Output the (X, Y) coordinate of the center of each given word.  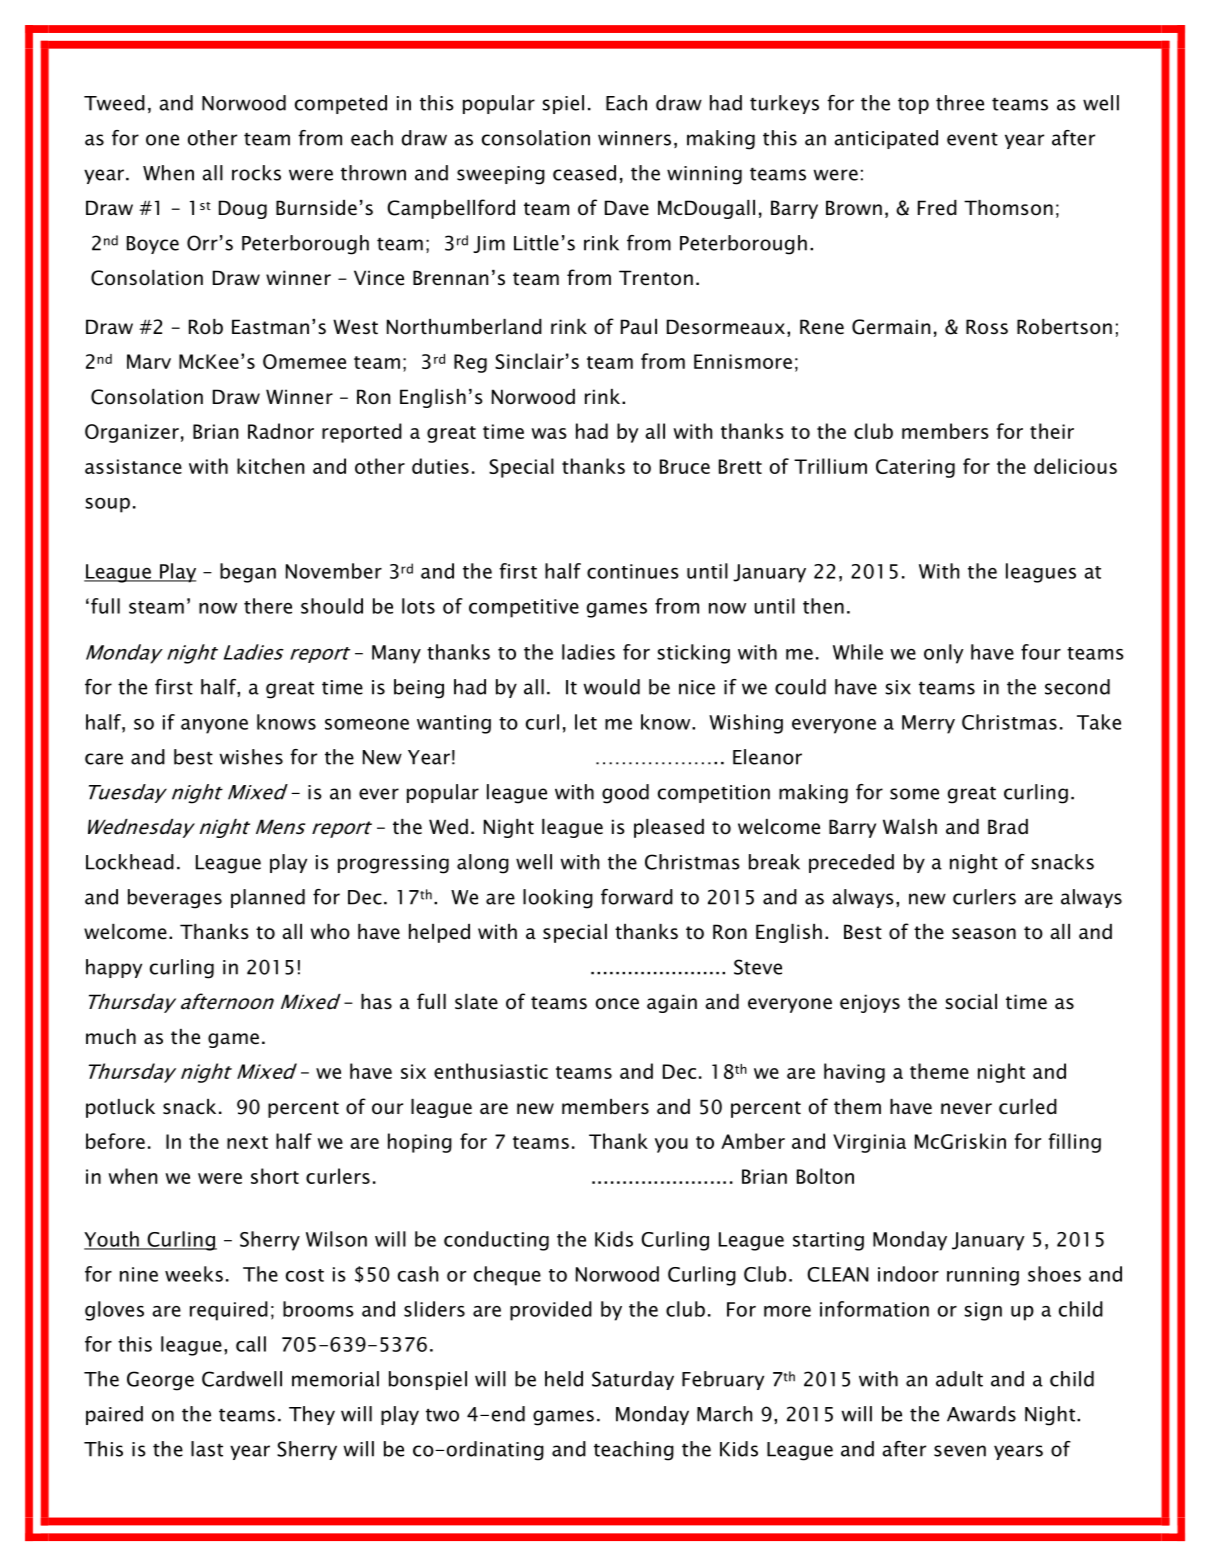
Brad (1008, 827)
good (625, 794)
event (972, 139)
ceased (584, 173)
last (207, 1449)
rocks (256, 173)
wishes (251, 757)
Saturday (633, 1380)
